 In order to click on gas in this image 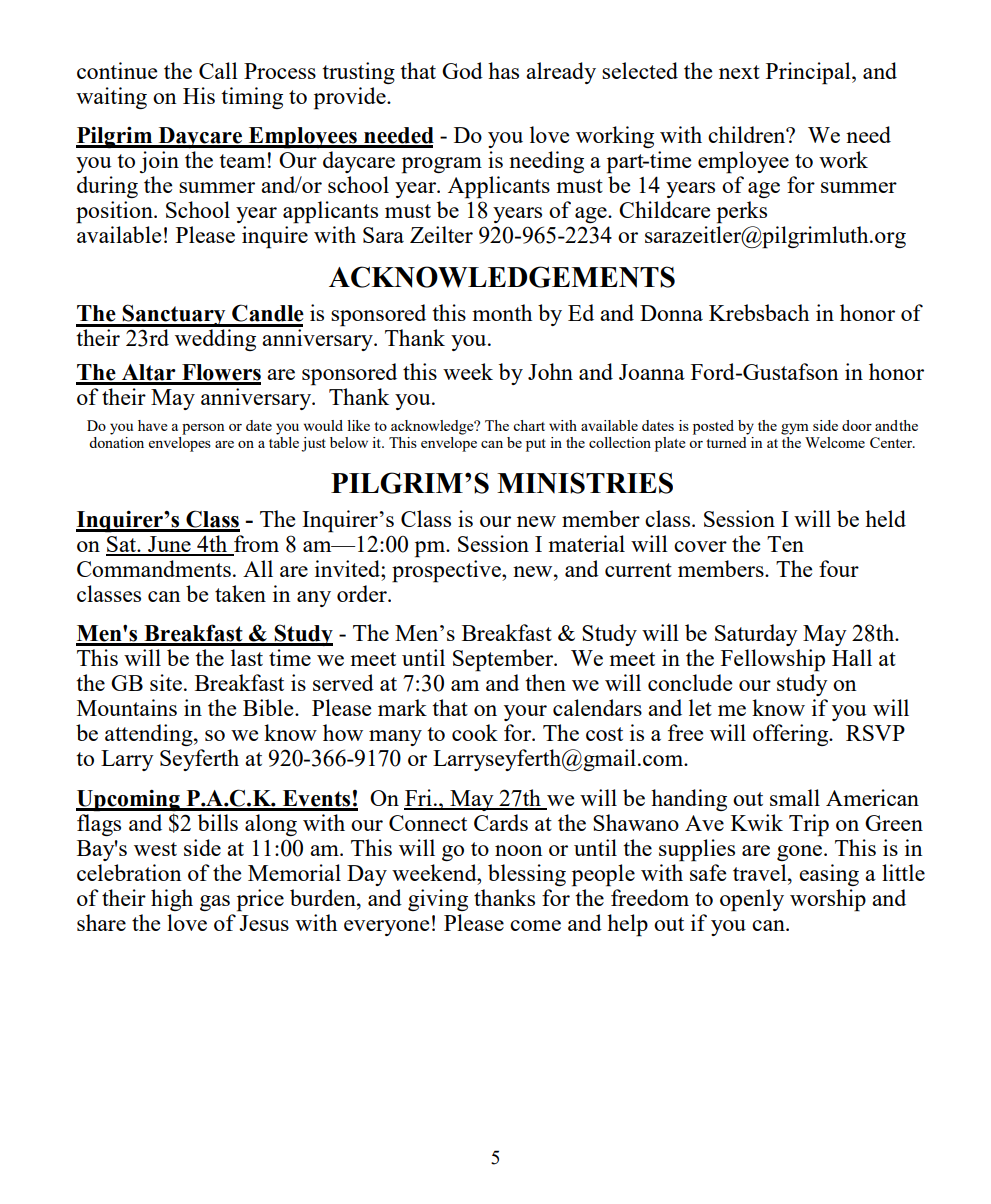, I will do `click(215, 903)`.
